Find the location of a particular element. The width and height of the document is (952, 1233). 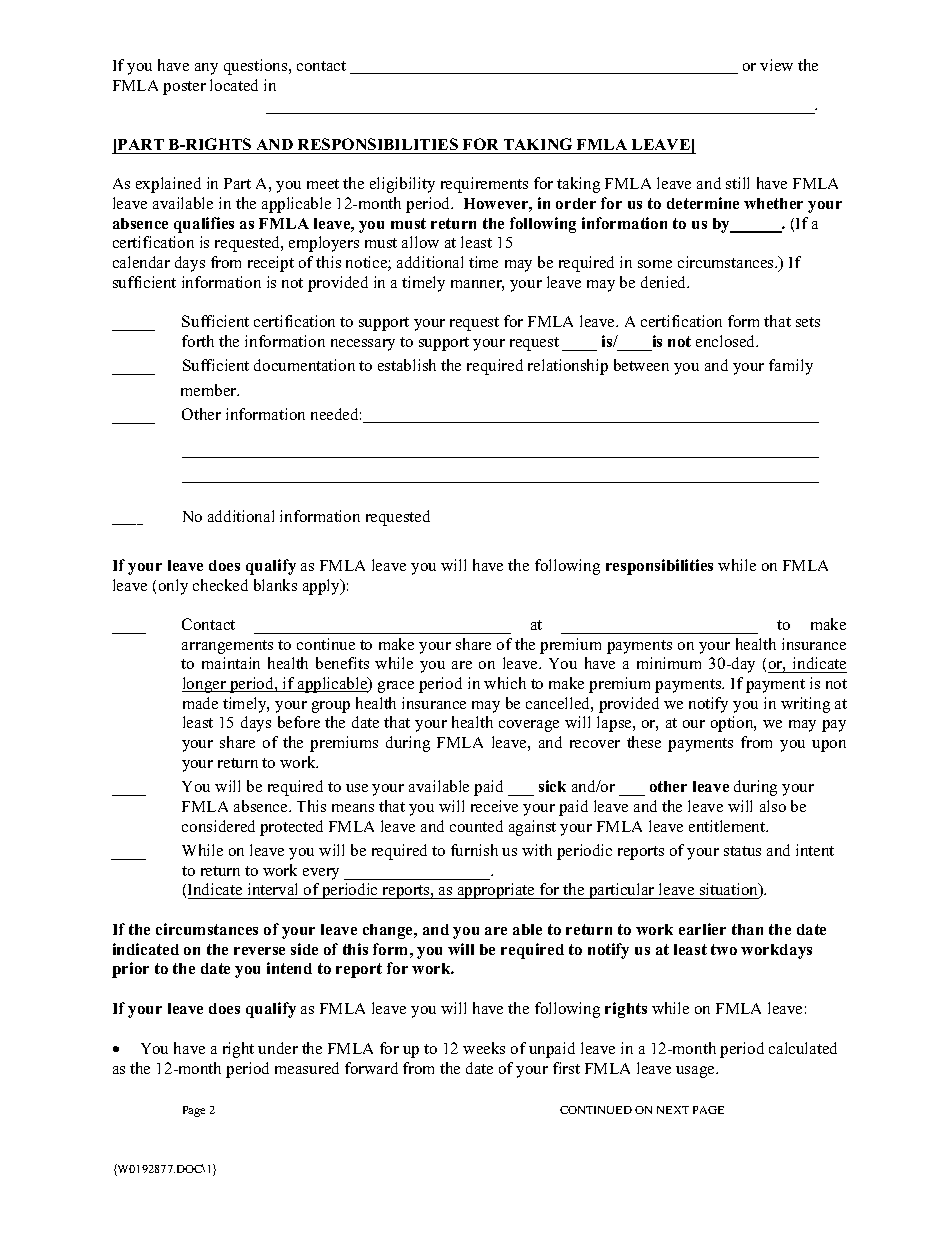

establish is located at coordinates (407, 365).
